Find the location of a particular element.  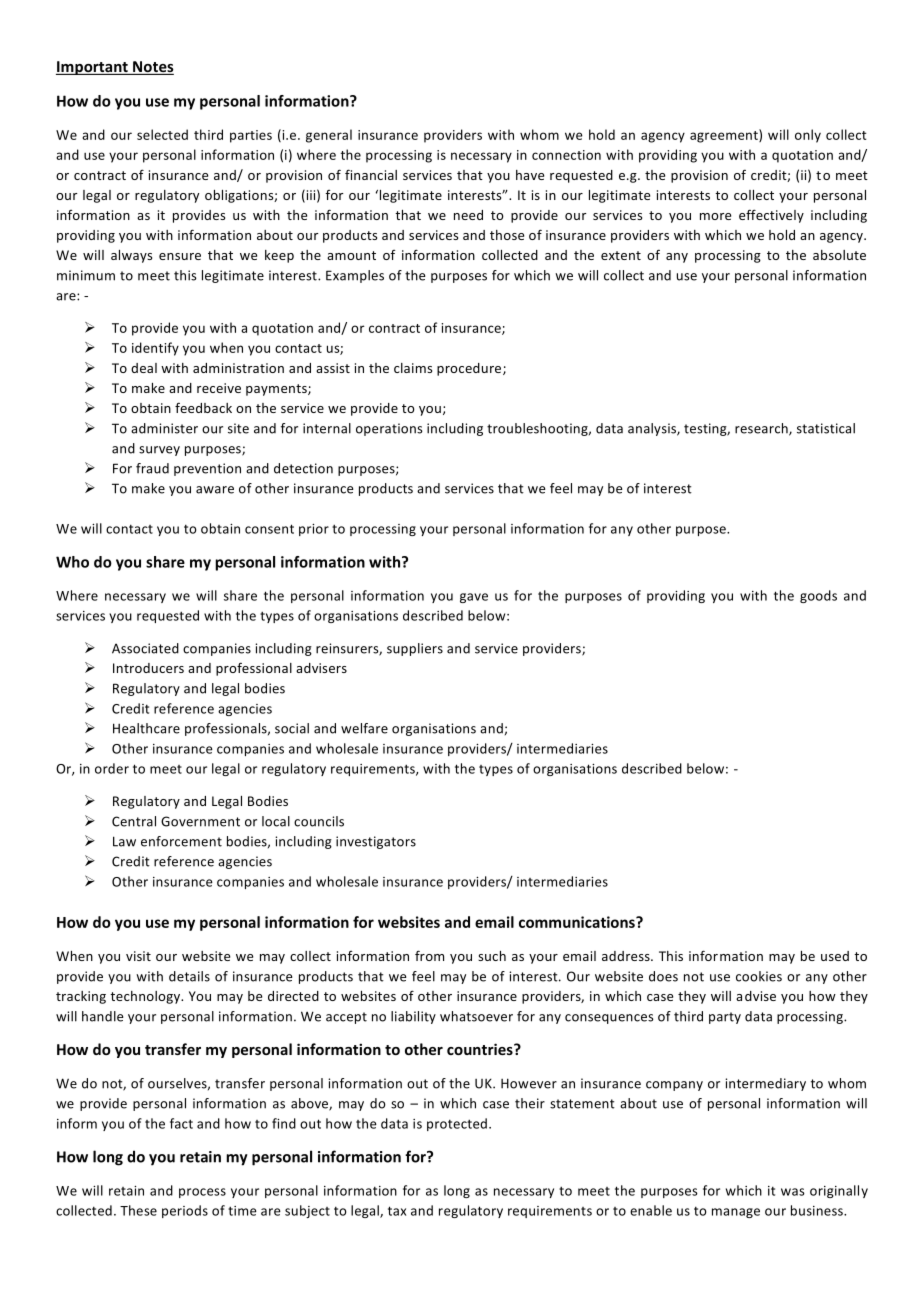

operations is located at coordinates (389, 429).
